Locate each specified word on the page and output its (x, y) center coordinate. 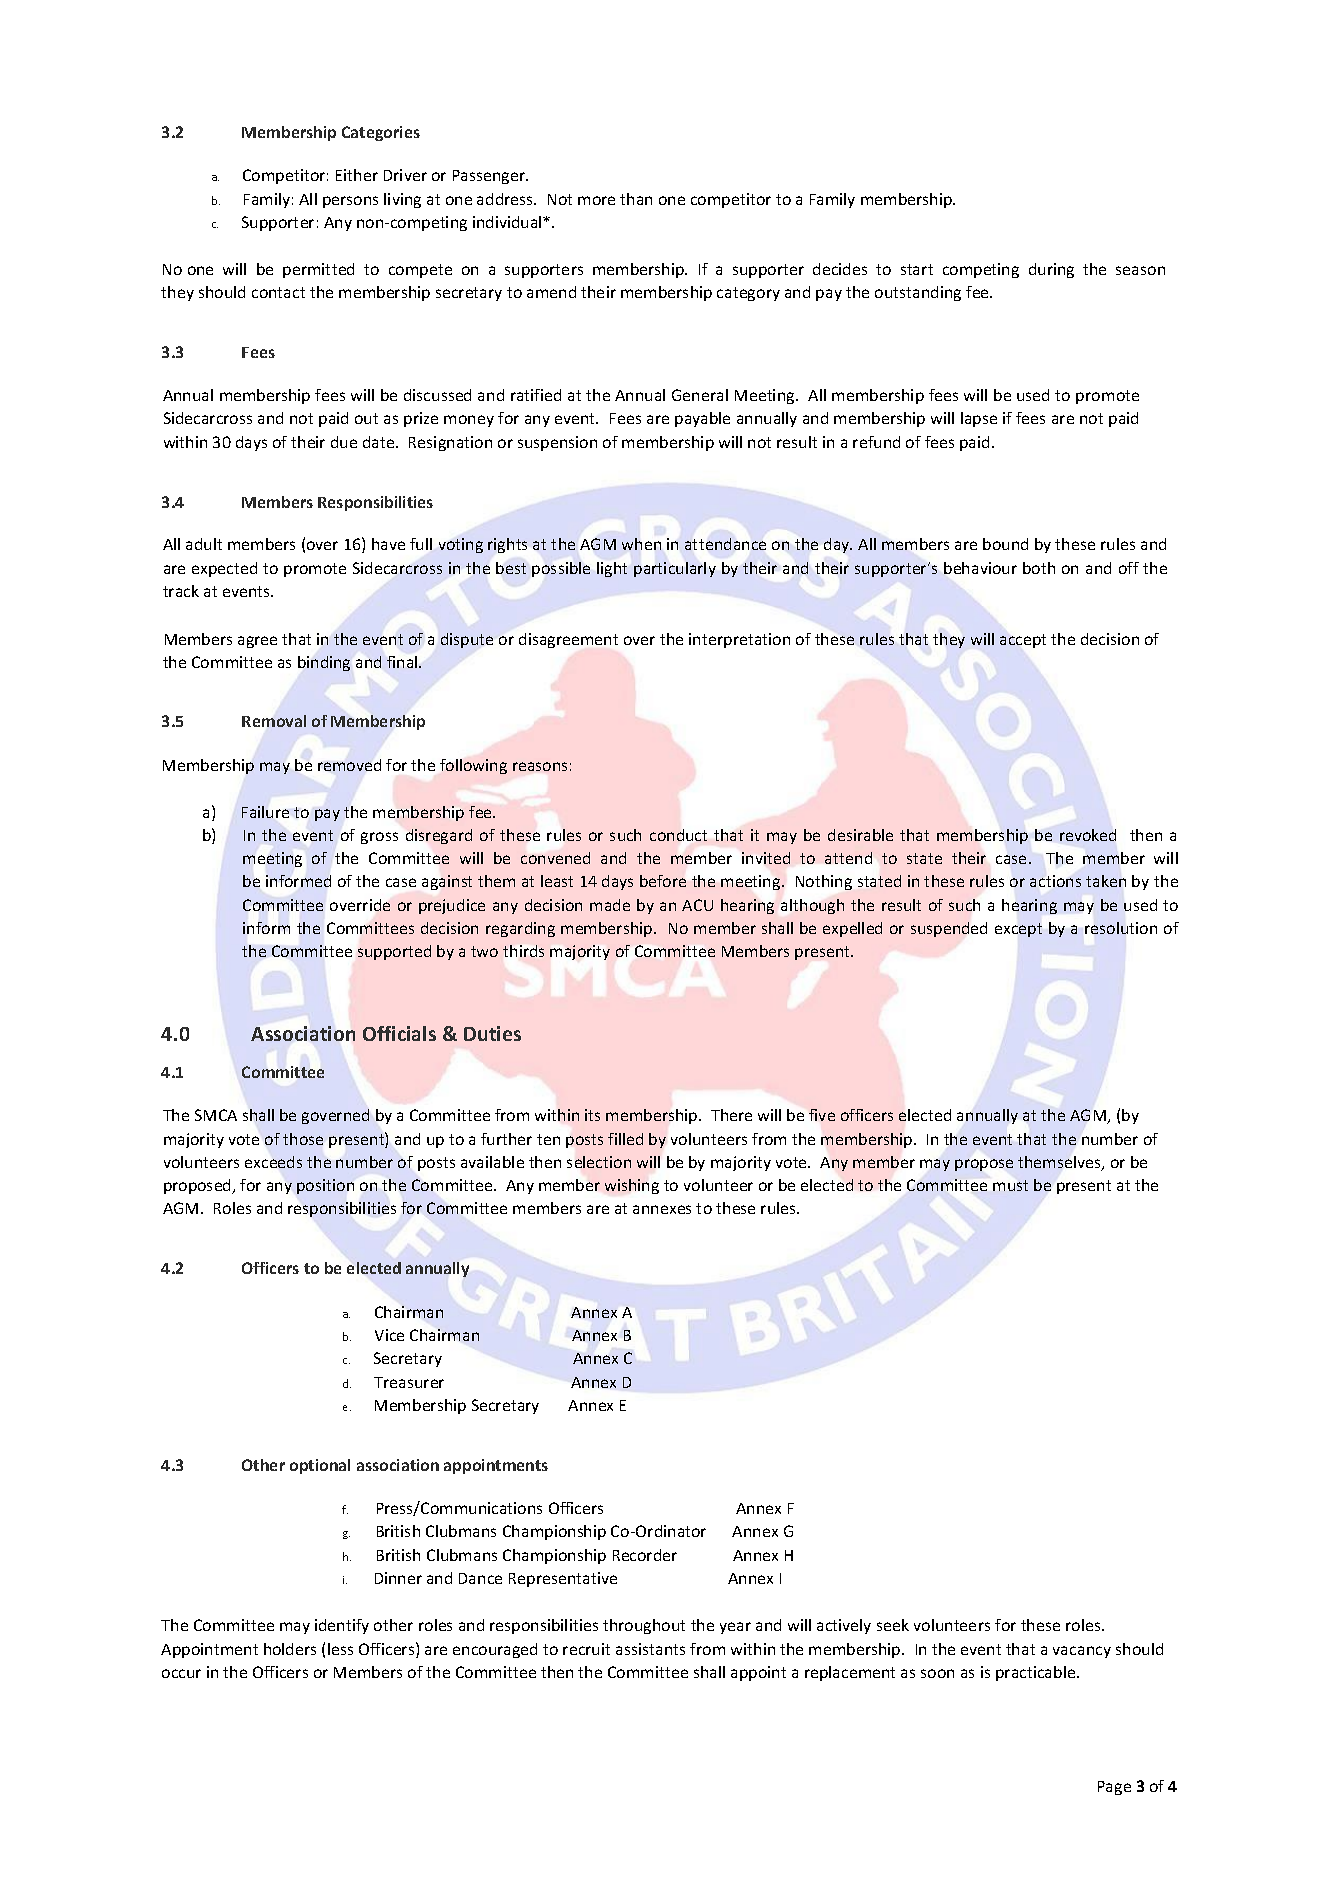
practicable (1037, 1673)
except (1018, 930)
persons (350, 202)
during (1051, 270)
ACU (697, 905)
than (636, 199)
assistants (650, 1649)
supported (394, 952)
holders (290, 1649)
